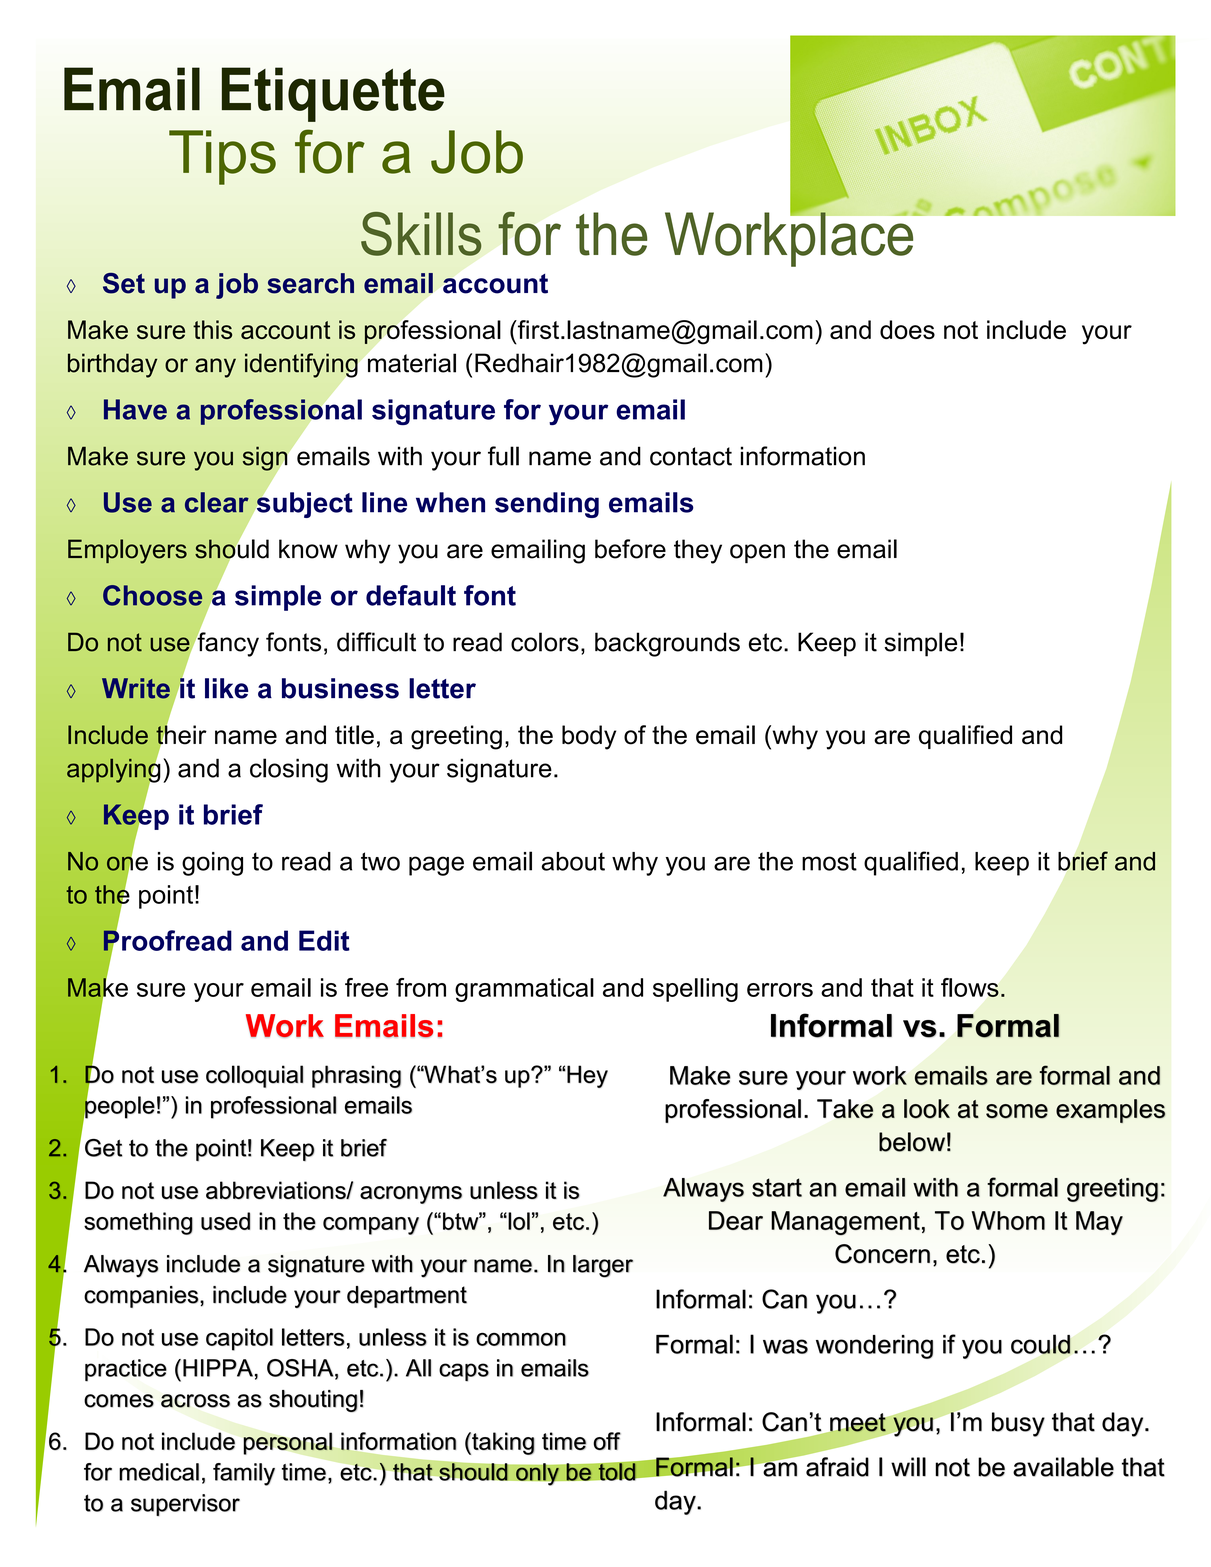  Describe the element at coordinates (212, 864) in the screenshot. I see `going` at that location.
